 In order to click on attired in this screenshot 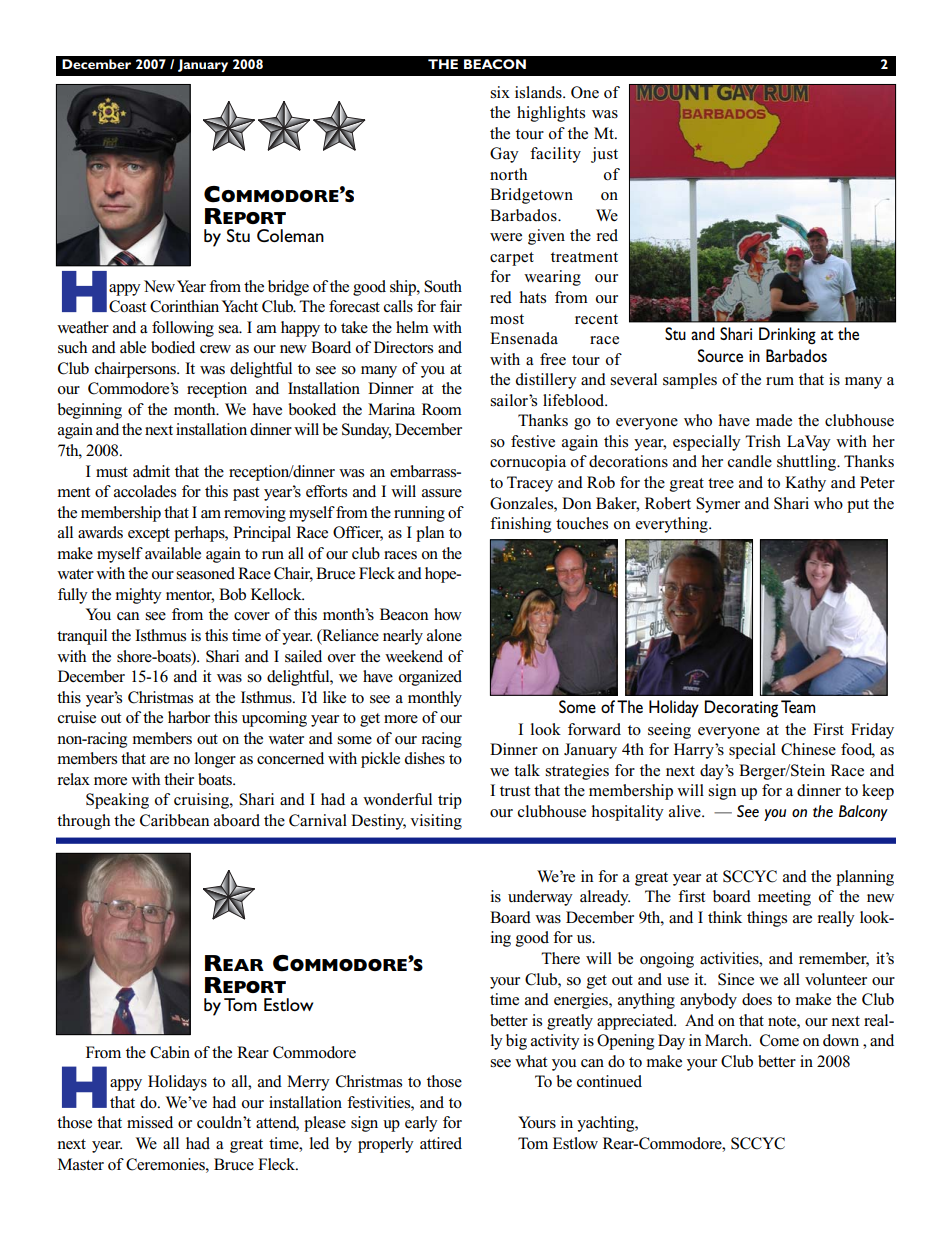, I will do `click(441, 1143)`.
